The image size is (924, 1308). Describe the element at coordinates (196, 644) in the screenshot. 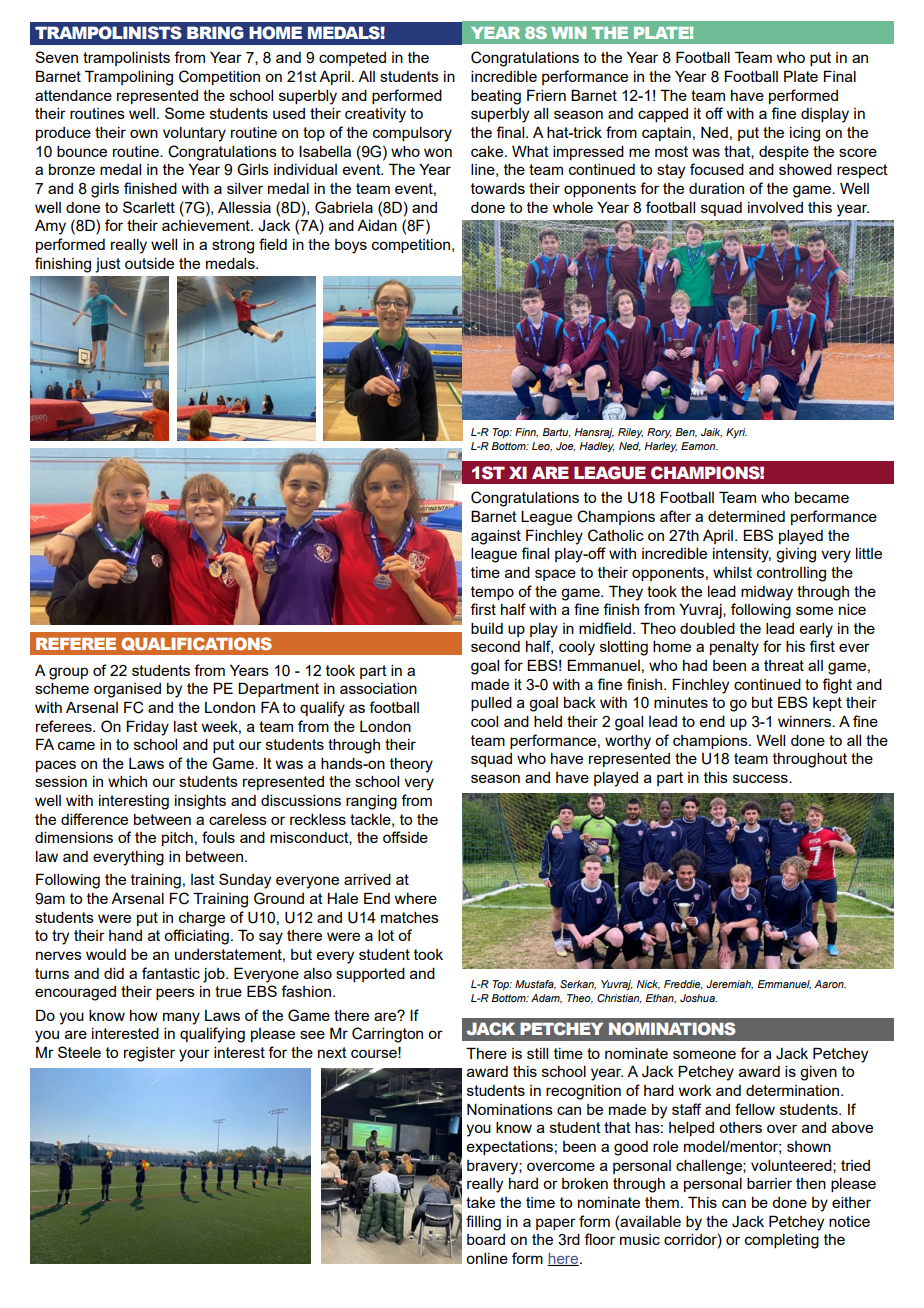

I see `QUALIFICATIONS` at that location.
